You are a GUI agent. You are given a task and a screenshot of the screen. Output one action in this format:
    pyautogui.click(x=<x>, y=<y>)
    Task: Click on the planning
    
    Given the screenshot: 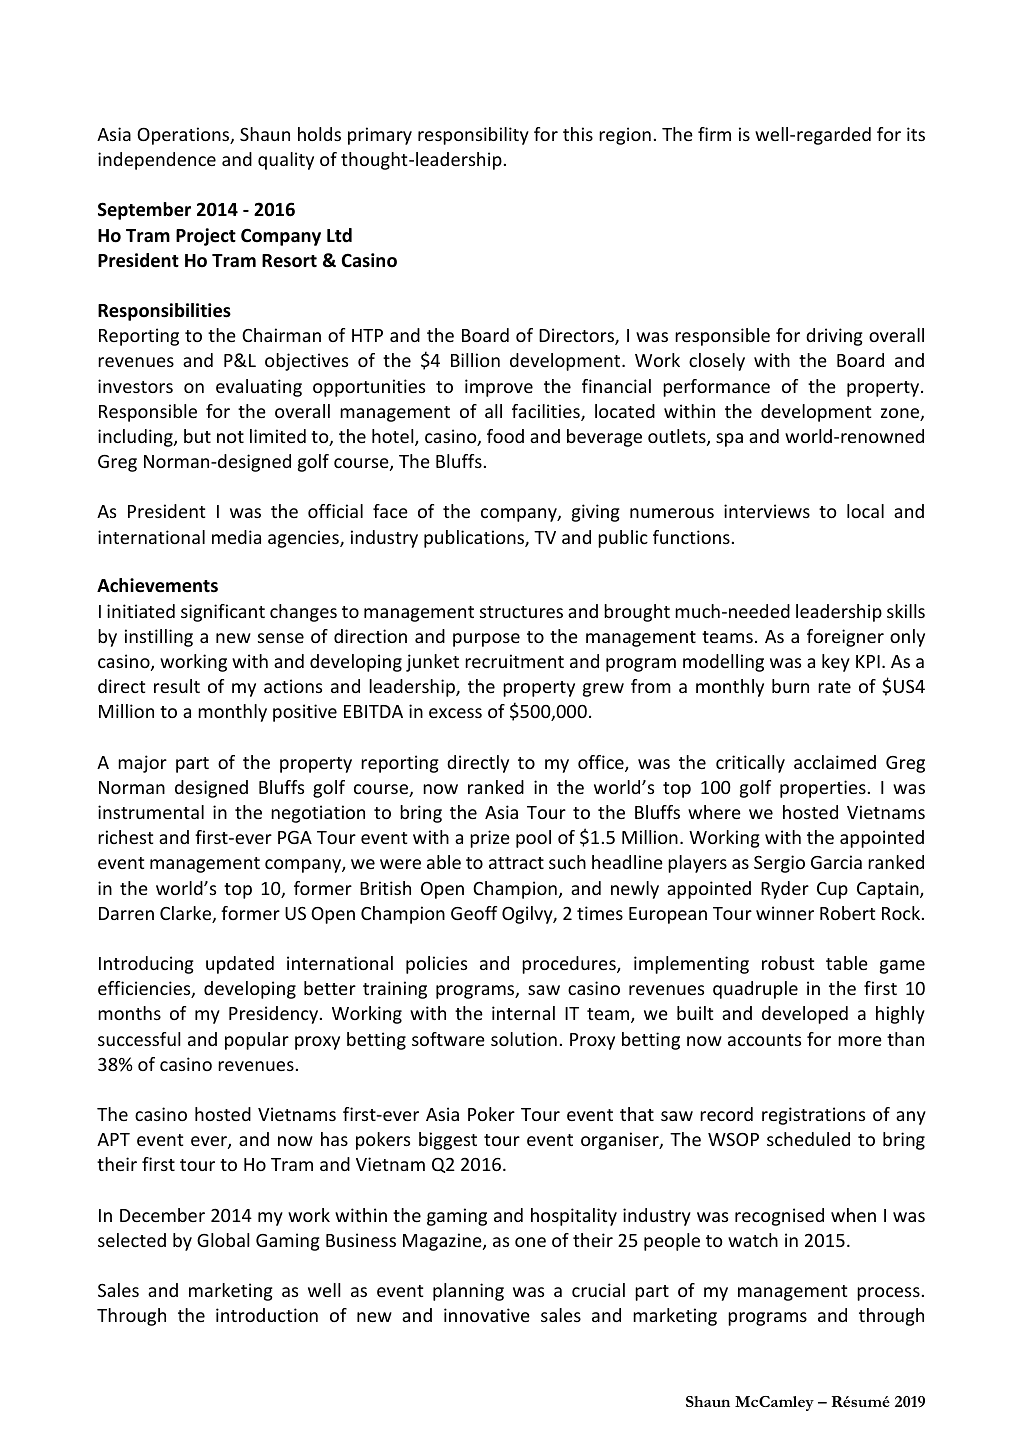 What is the action you would take?
    pyautogui.click(x=468, y=1292)
